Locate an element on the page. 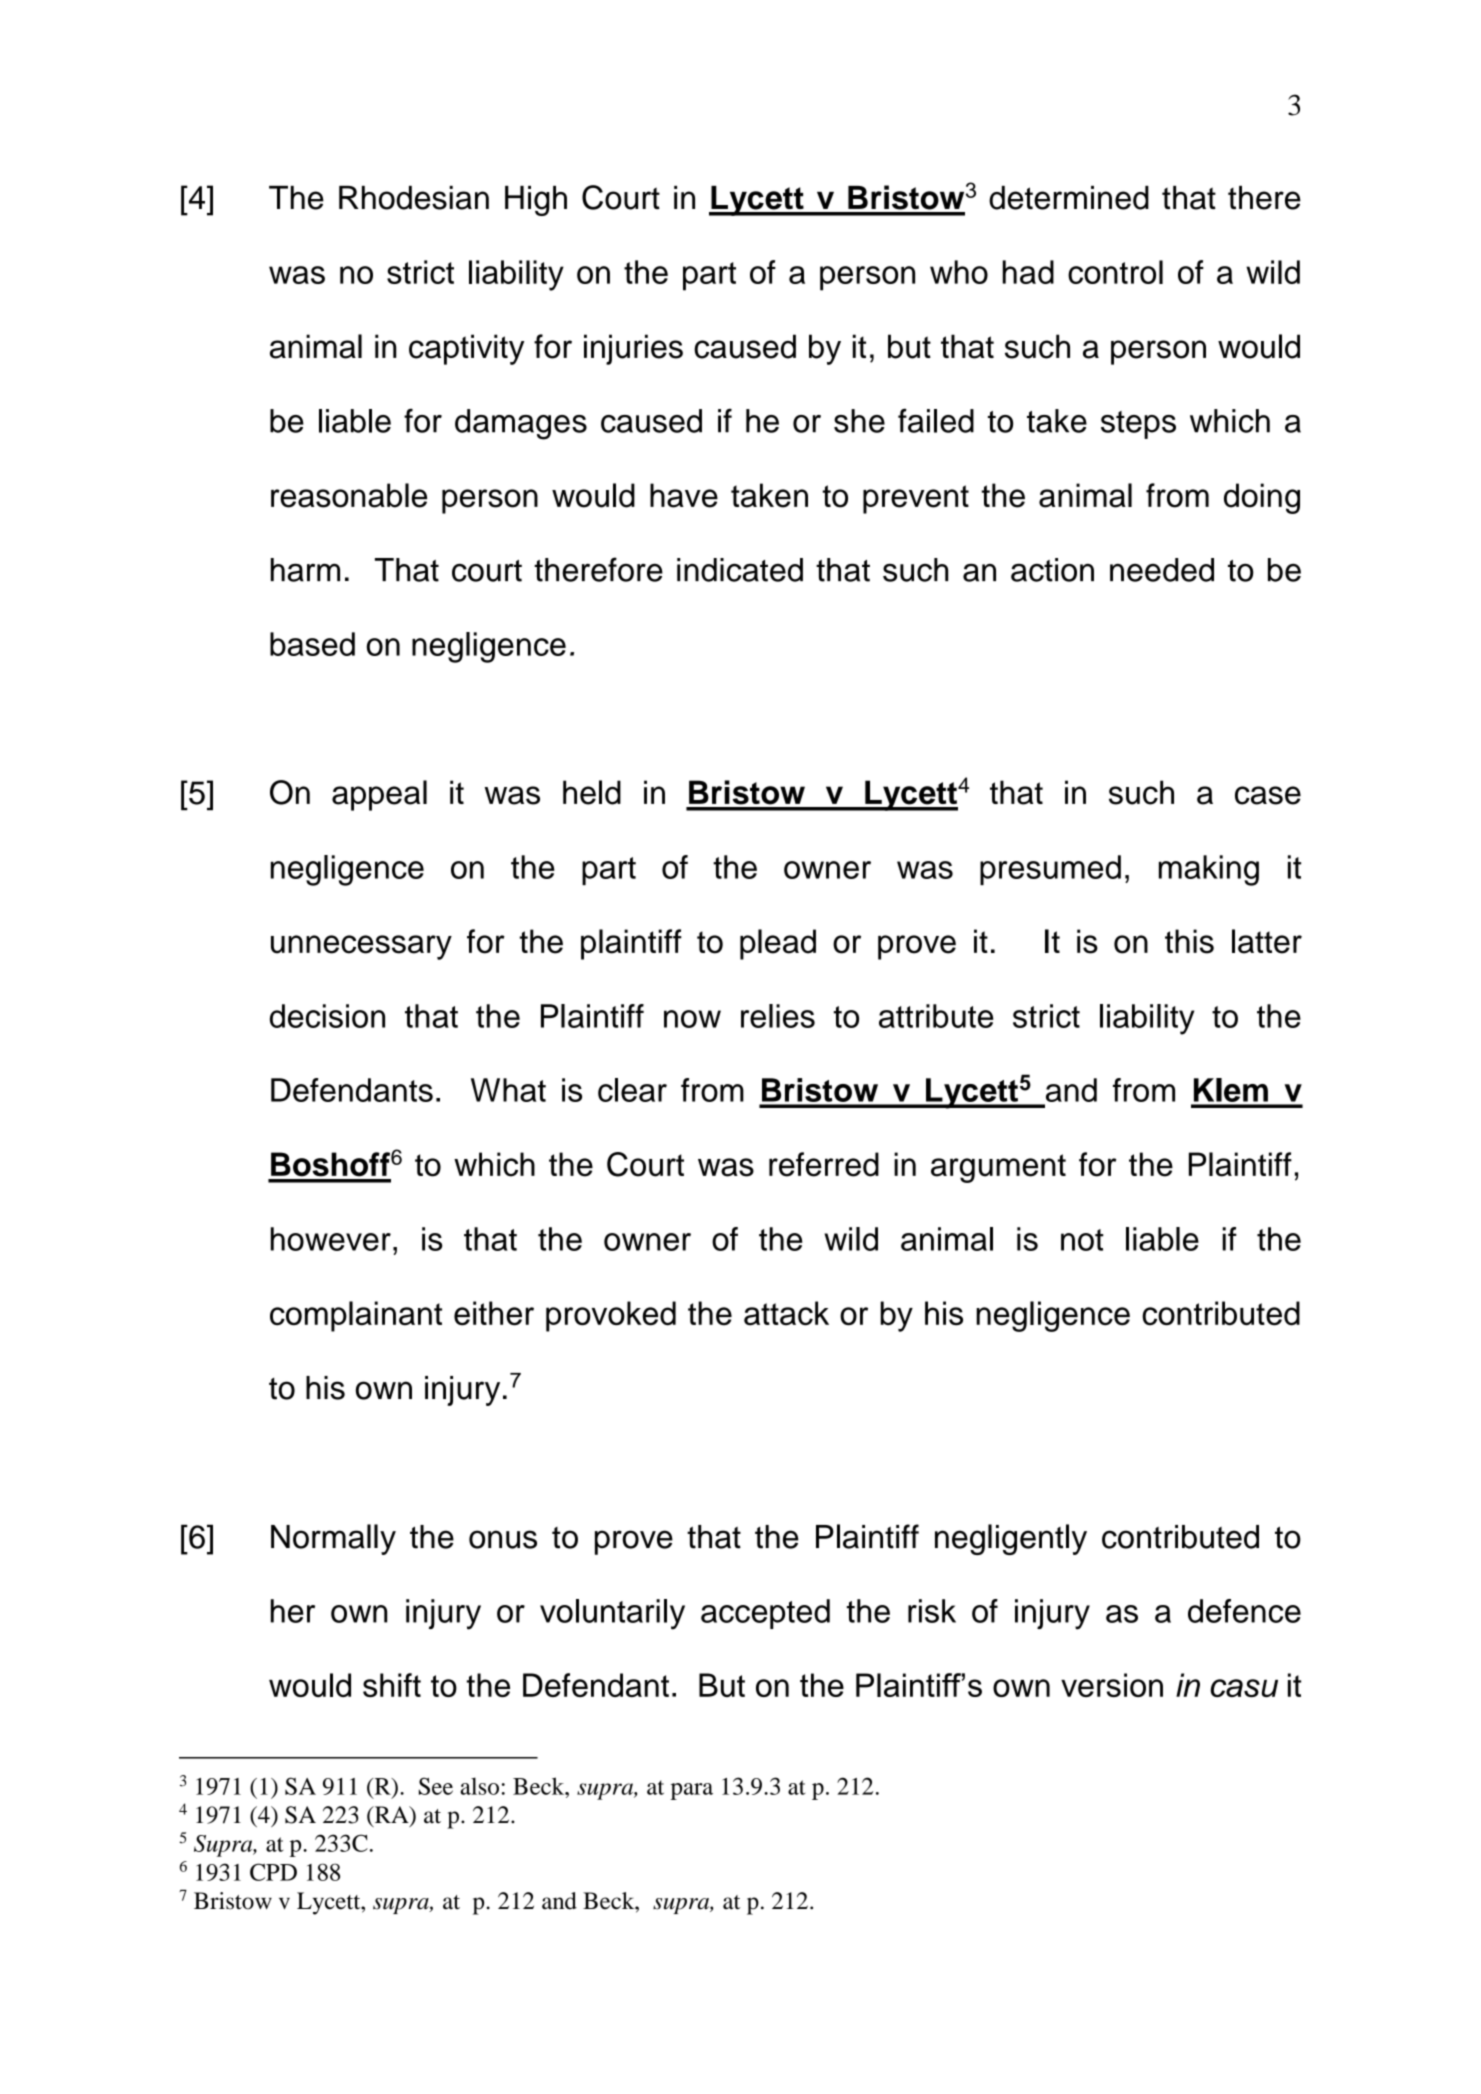 This page has height=2094, width=1481. relies is located at coordinates (778, 1016).
